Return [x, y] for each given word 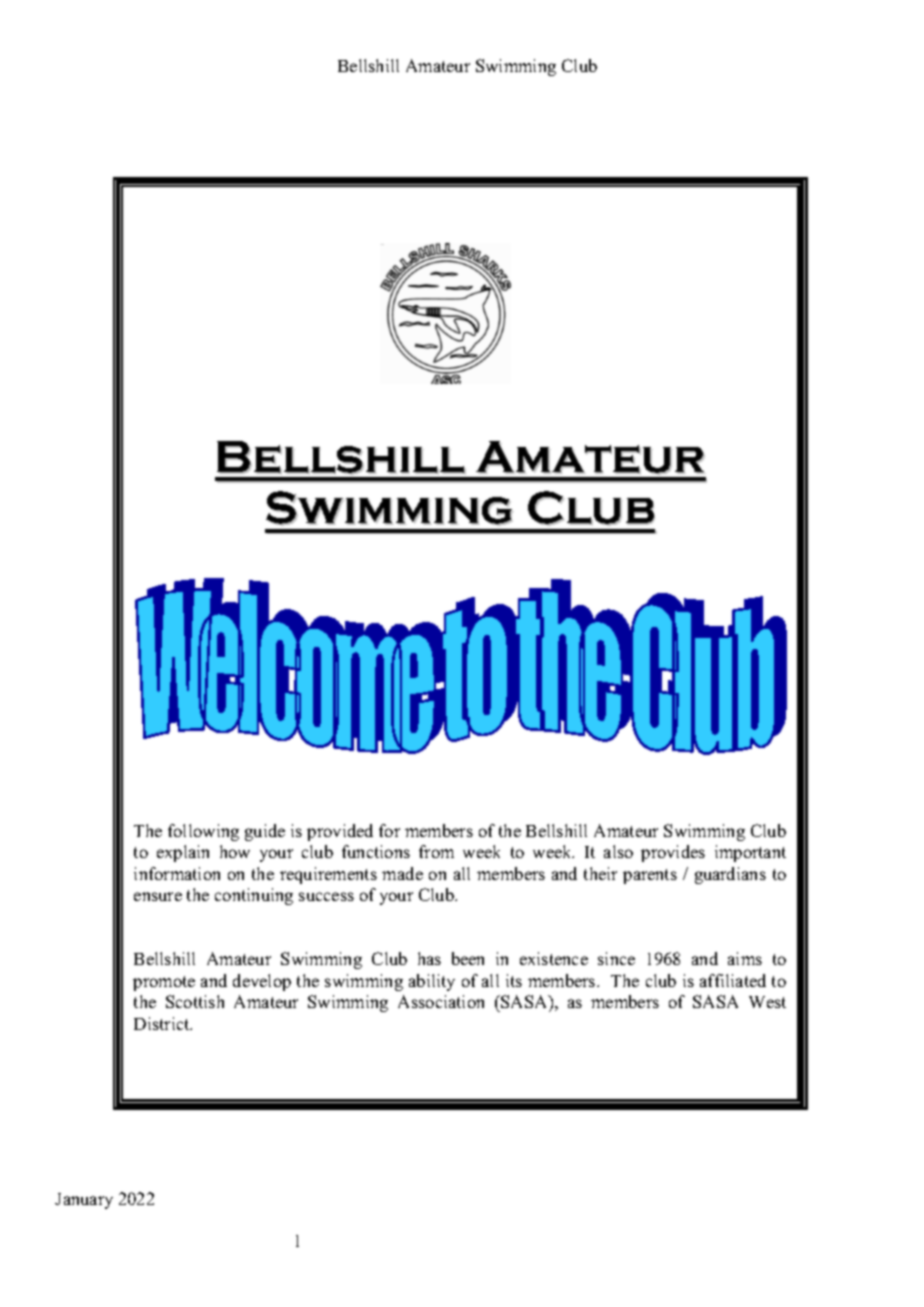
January [84, 1201]
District [163, 1023]
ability [432, 982]
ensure [158, 896]
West [767, 1002]
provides [673, 853]
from [436, 851]
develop [262, 982]
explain [183, 853]
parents [650, 876]
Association [441, 1001]
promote [164, 983]
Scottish [195, 1001]
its [514, 980]
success [326, 896]
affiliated [733, 980]
